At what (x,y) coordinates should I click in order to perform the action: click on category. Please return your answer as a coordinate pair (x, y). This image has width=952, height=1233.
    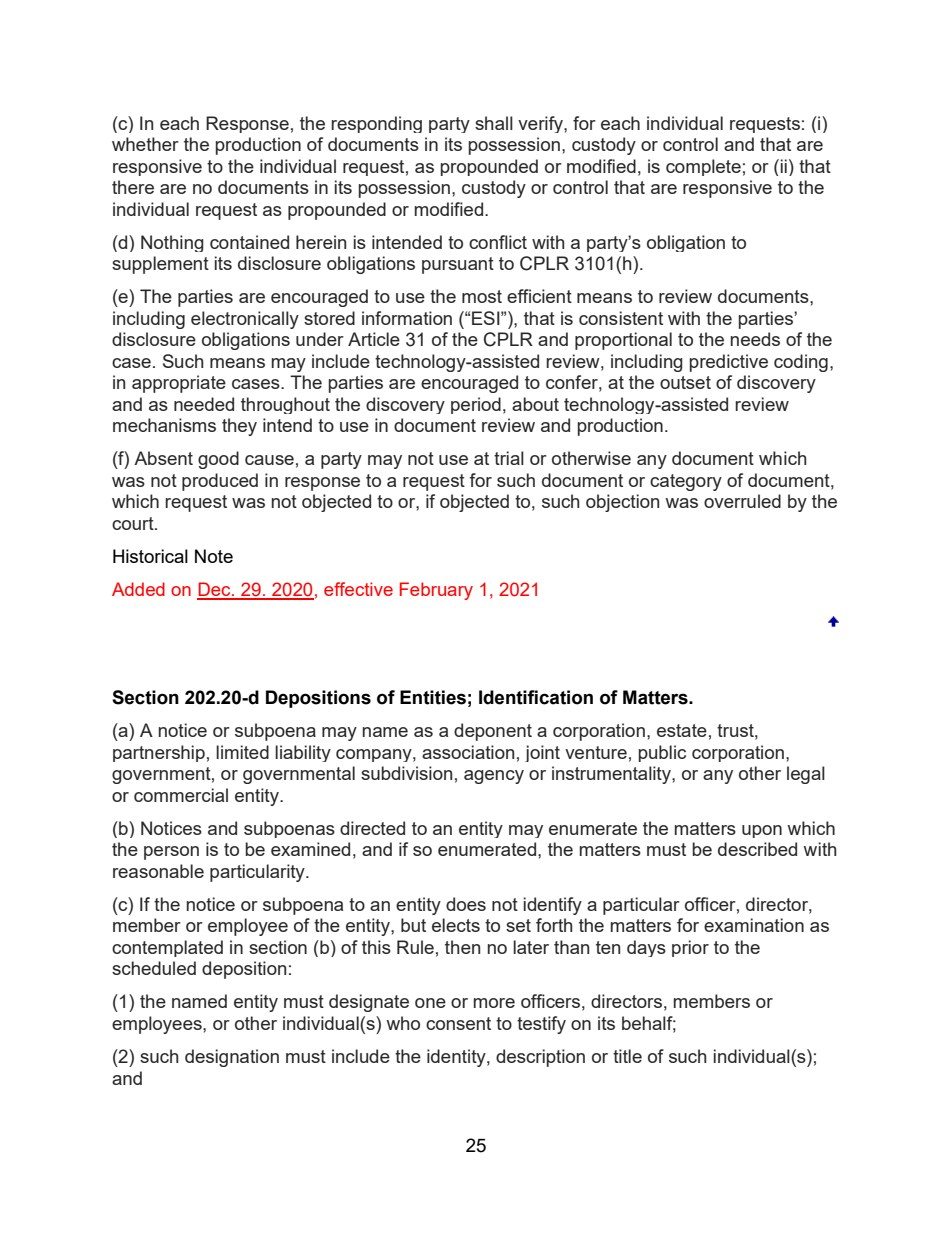
    Looking at the image, I should click on (686, 482).
